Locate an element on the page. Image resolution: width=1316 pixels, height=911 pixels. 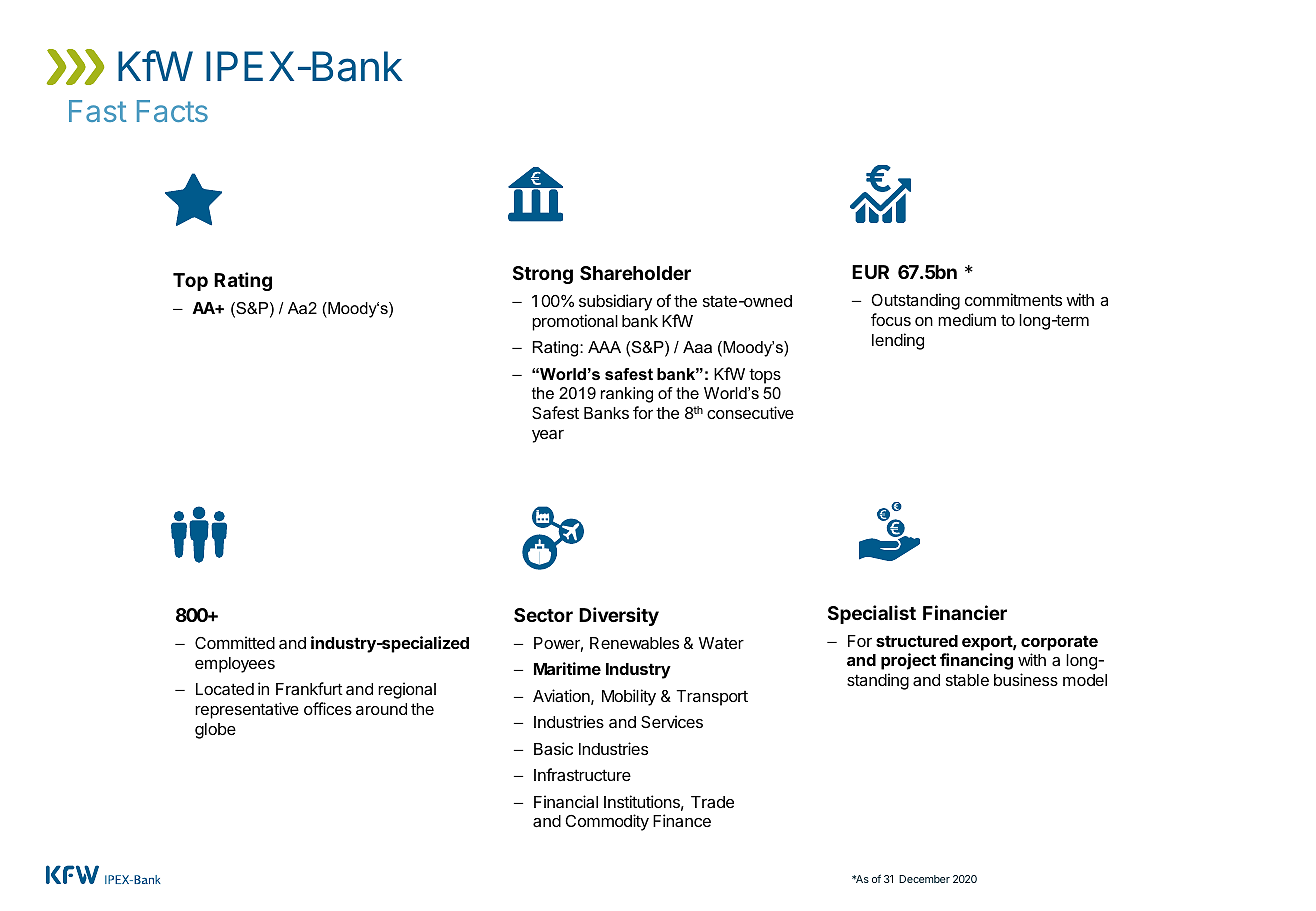
Facts is located at coordinates (172, 111).
